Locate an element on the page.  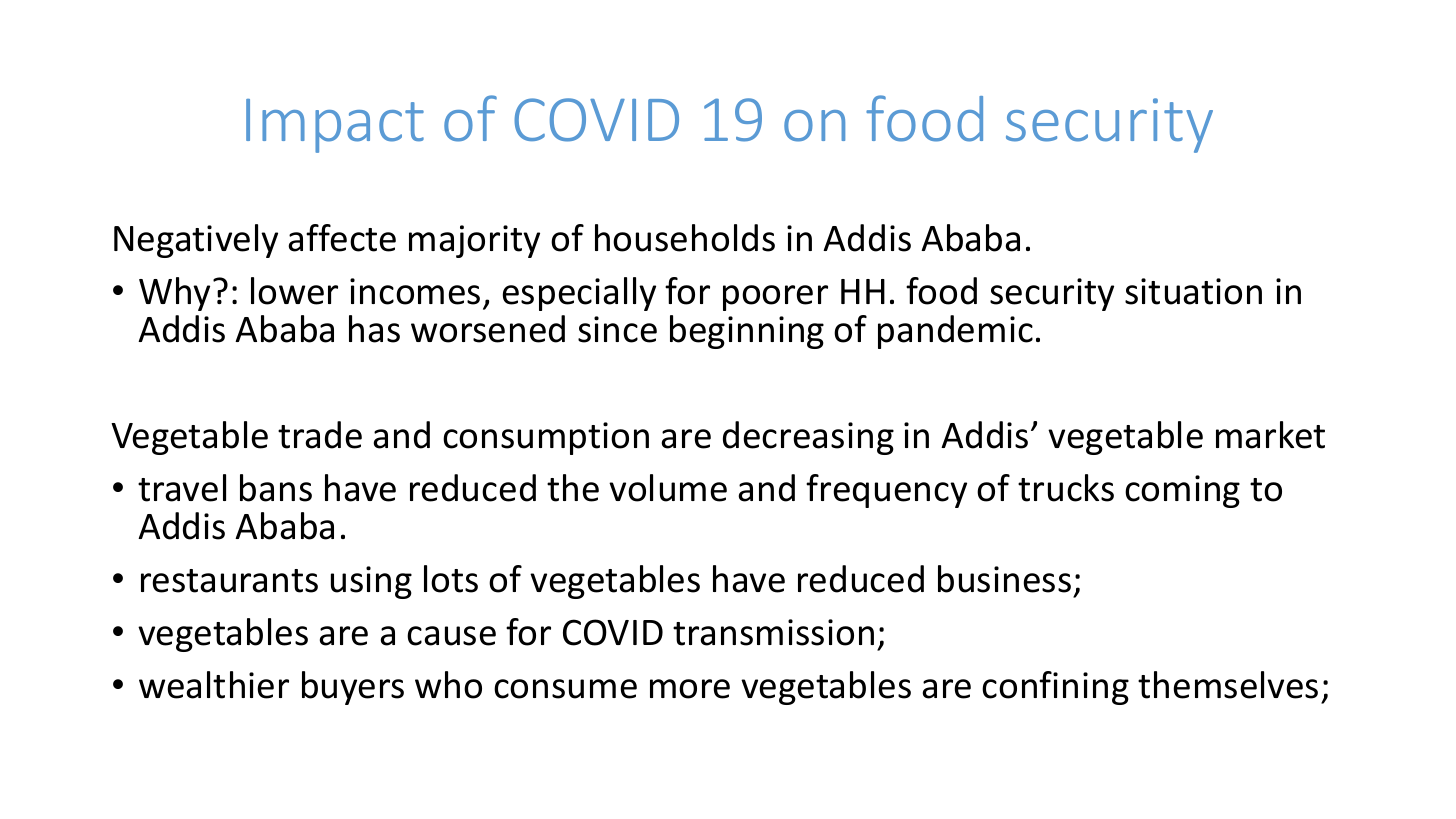
more is located at coordinates (690, 689).
